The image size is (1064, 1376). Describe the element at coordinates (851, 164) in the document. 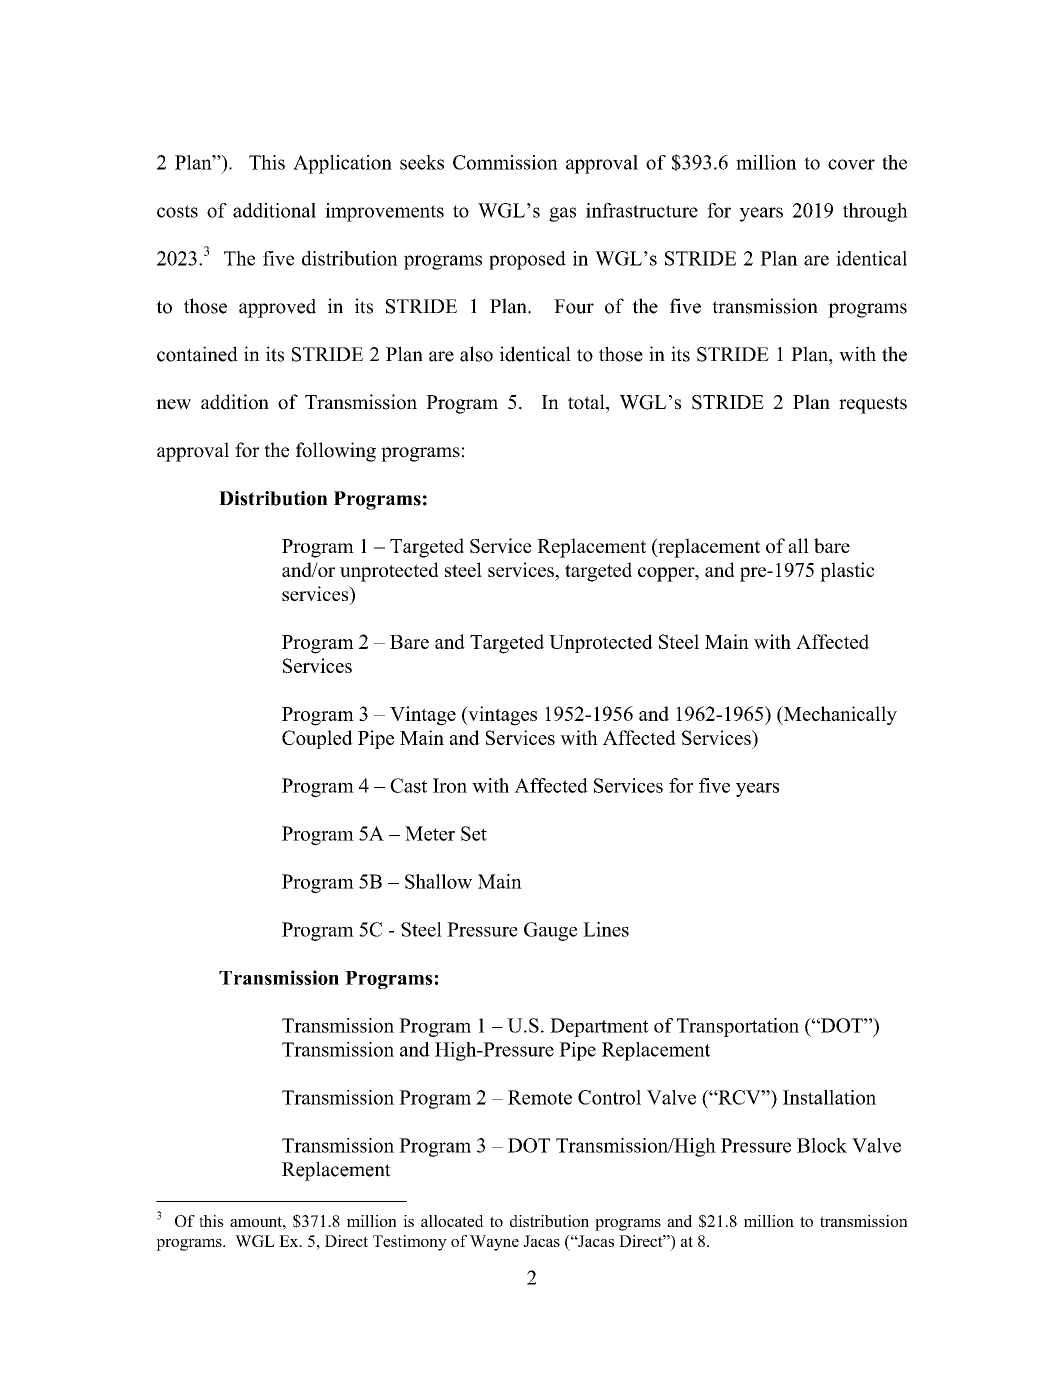

I see `cover` at that location.
